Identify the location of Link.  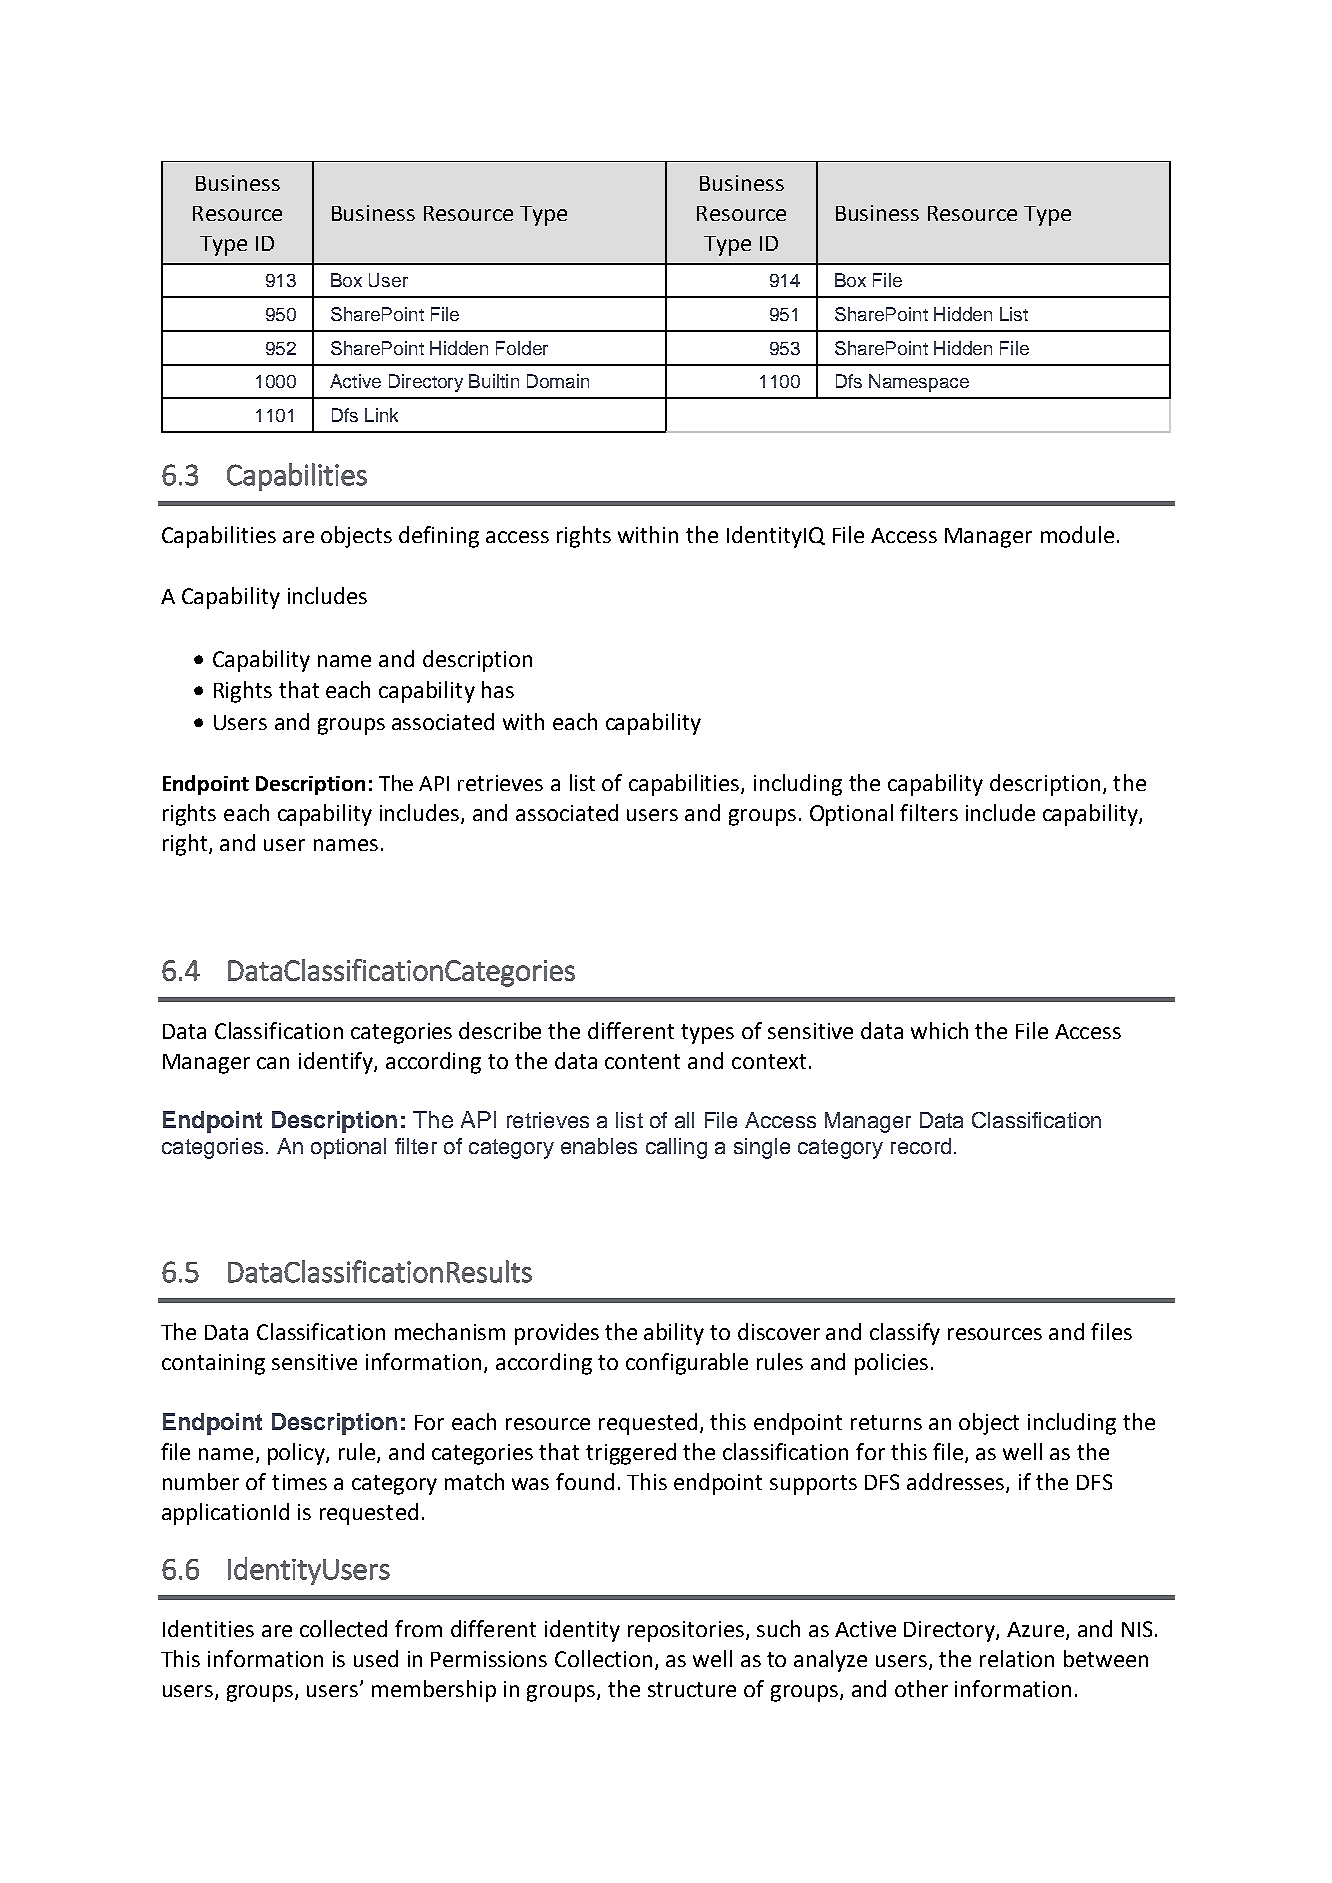
(381, 415).
